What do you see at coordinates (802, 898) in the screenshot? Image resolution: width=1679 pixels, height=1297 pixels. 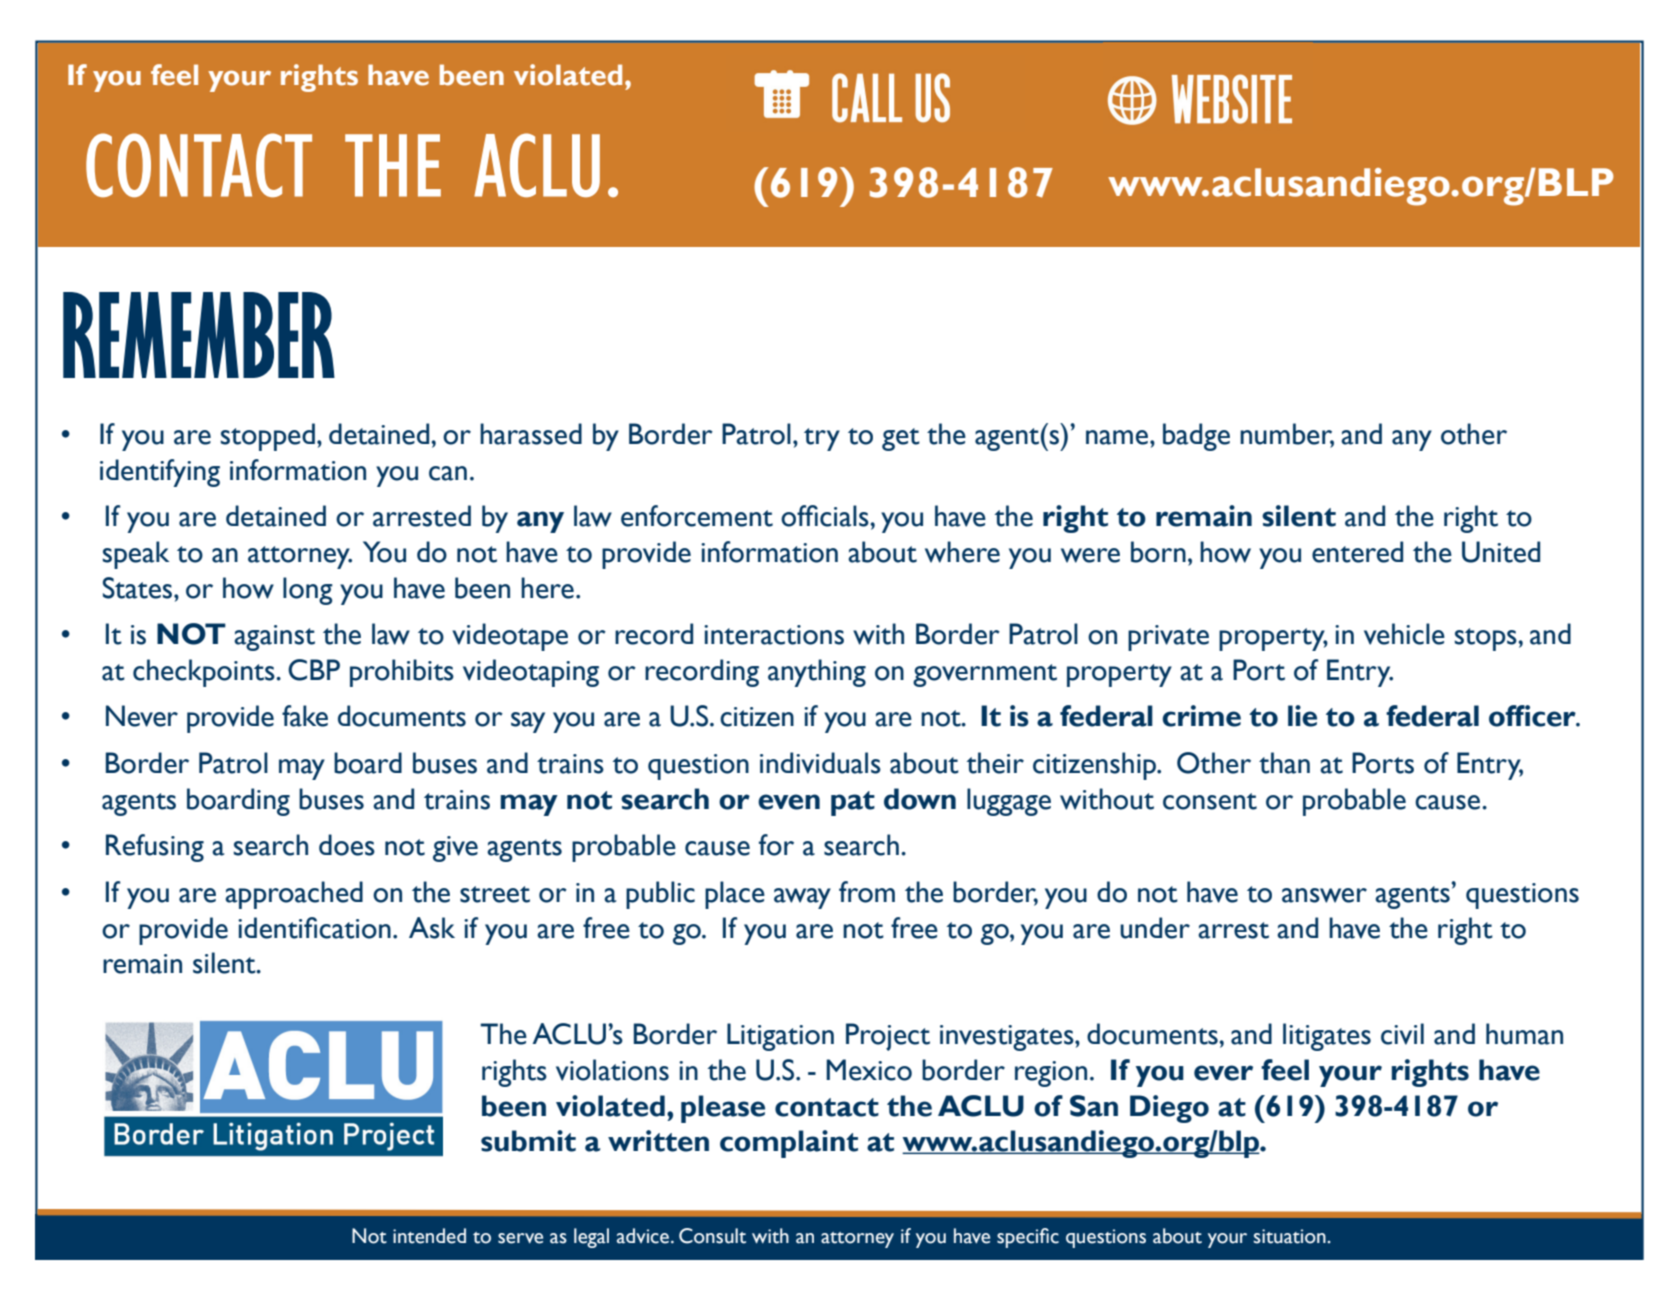 I see `away` at bounding box center [802, 898].
